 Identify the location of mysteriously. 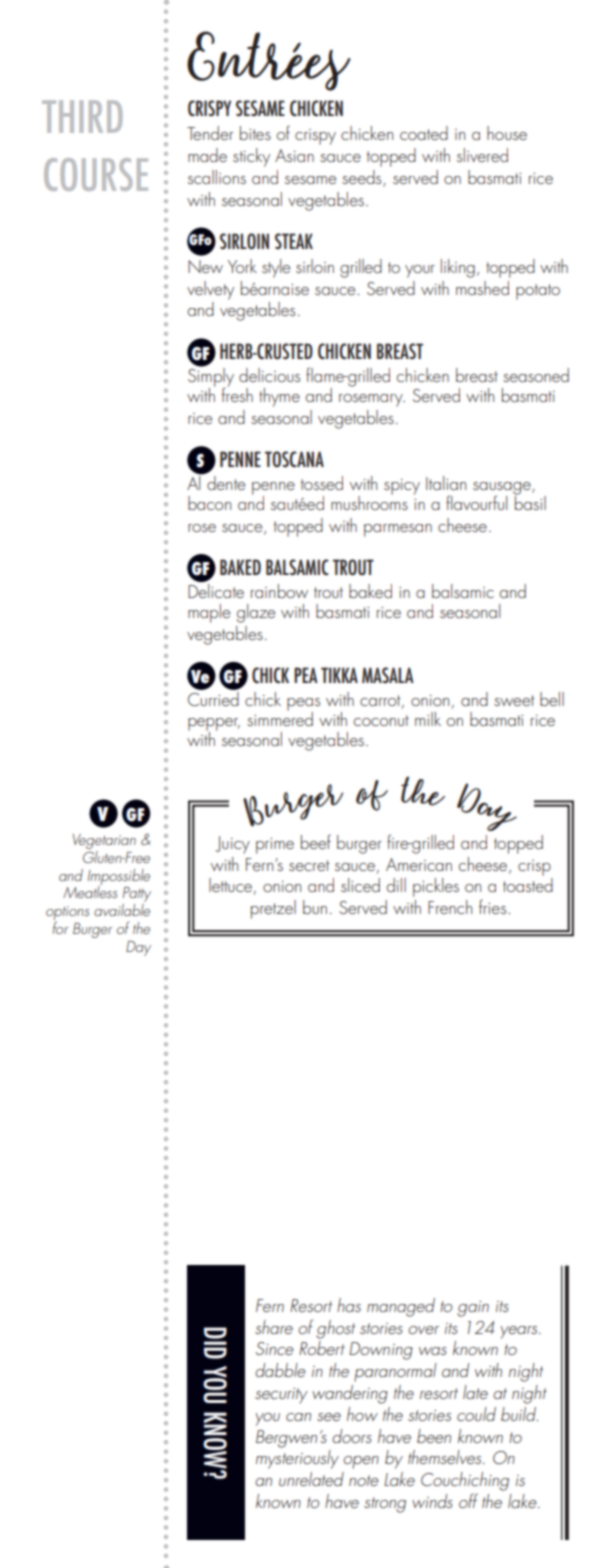
(297, 1459).
